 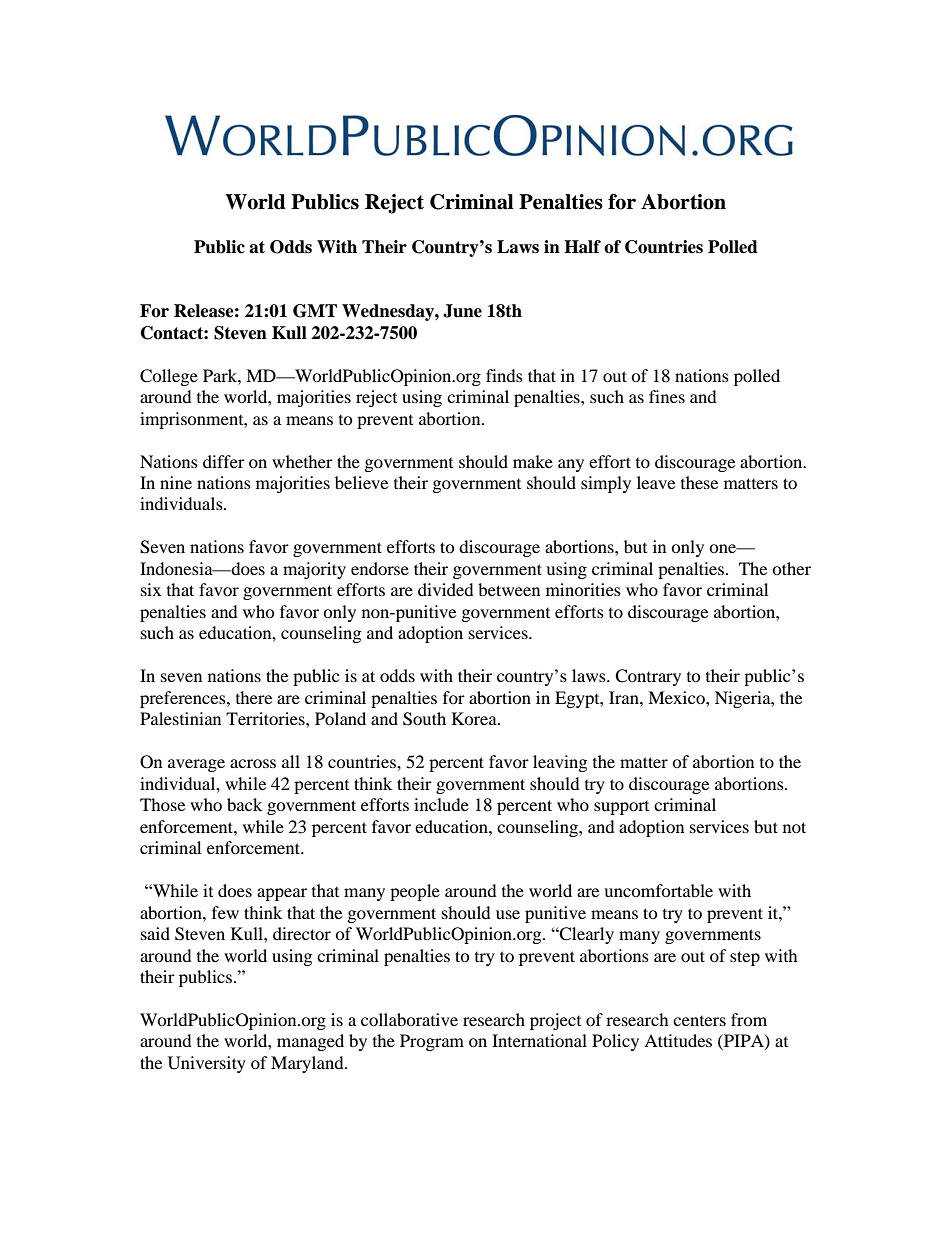 I want to click on GMT, so click(x=315, y=311).
